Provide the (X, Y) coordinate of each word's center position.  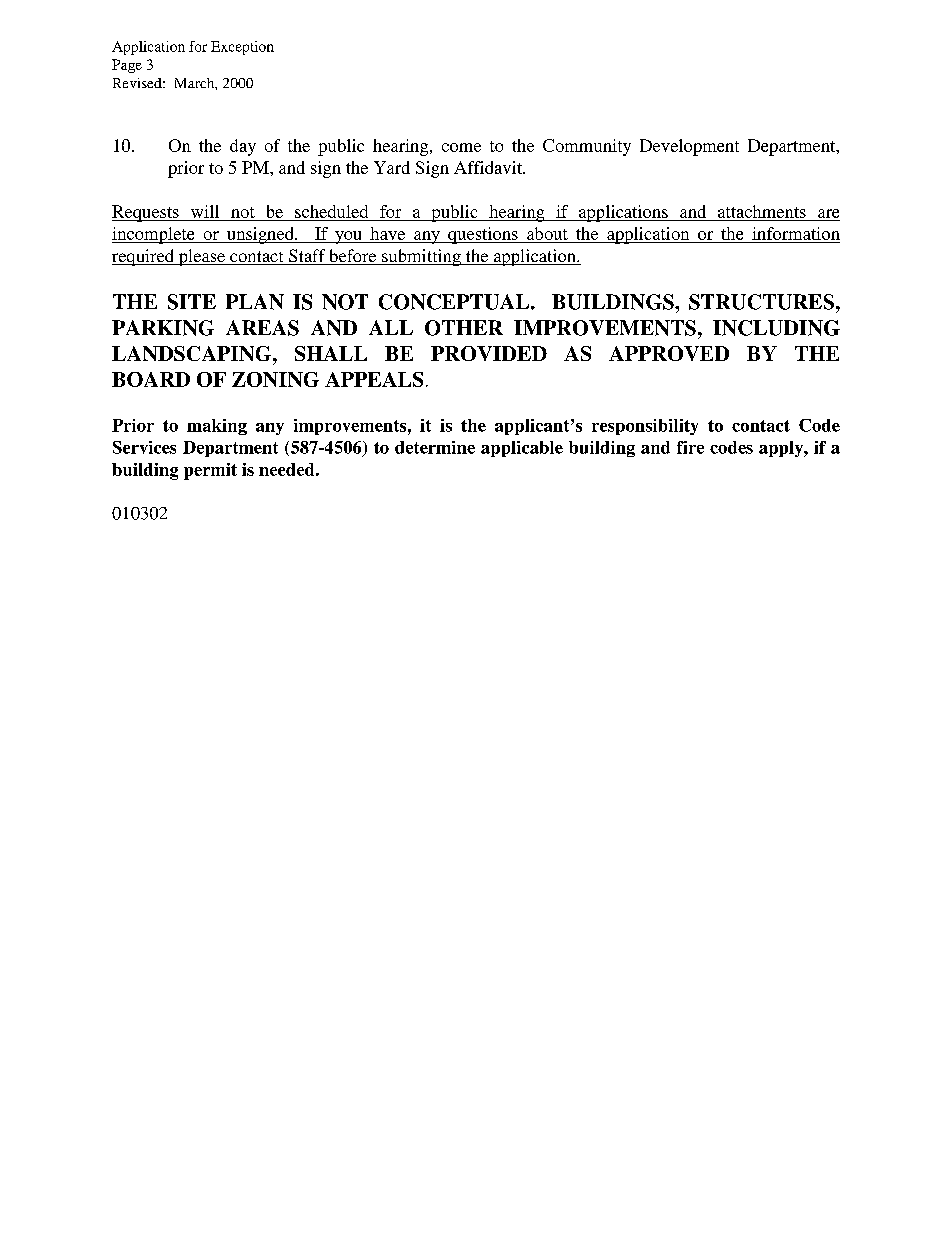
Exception (242, 48)
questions (483, 235)
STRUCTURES (761, 302)
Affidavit (489, 167)
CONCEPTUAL (455, 302)
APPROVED (669, 353)
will (205, 213)
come (461, 147)
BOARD (151, 379)
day (243, 147)
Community (587, 147)
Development (689, 147)
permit (210, 471)
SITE (192, 302)
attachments (762, 211)
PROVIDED (489, 353)
